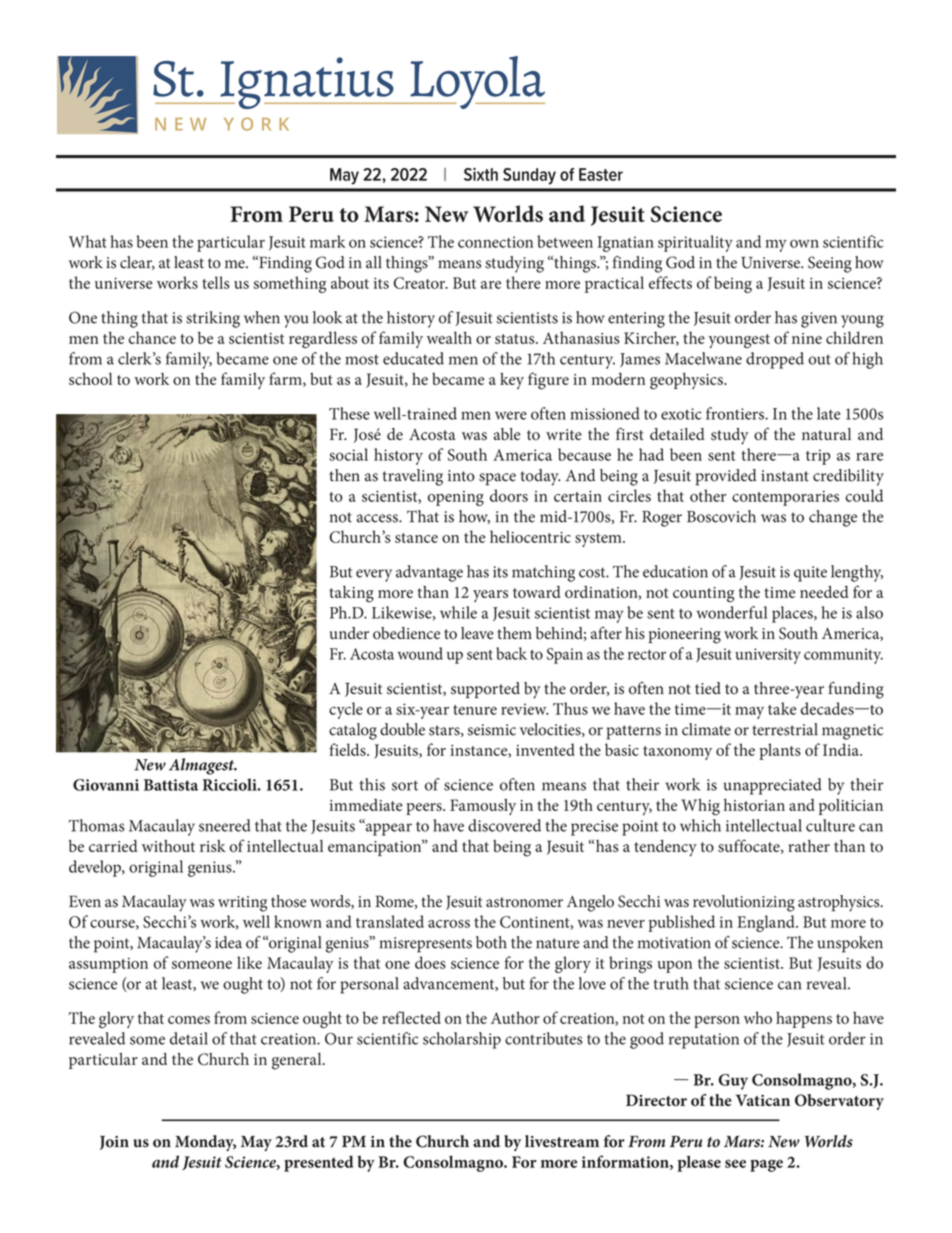  What do you see at coordinates (695, 243) in the screenshot?
I see `spirituality` at bounding box center [695, 243].
